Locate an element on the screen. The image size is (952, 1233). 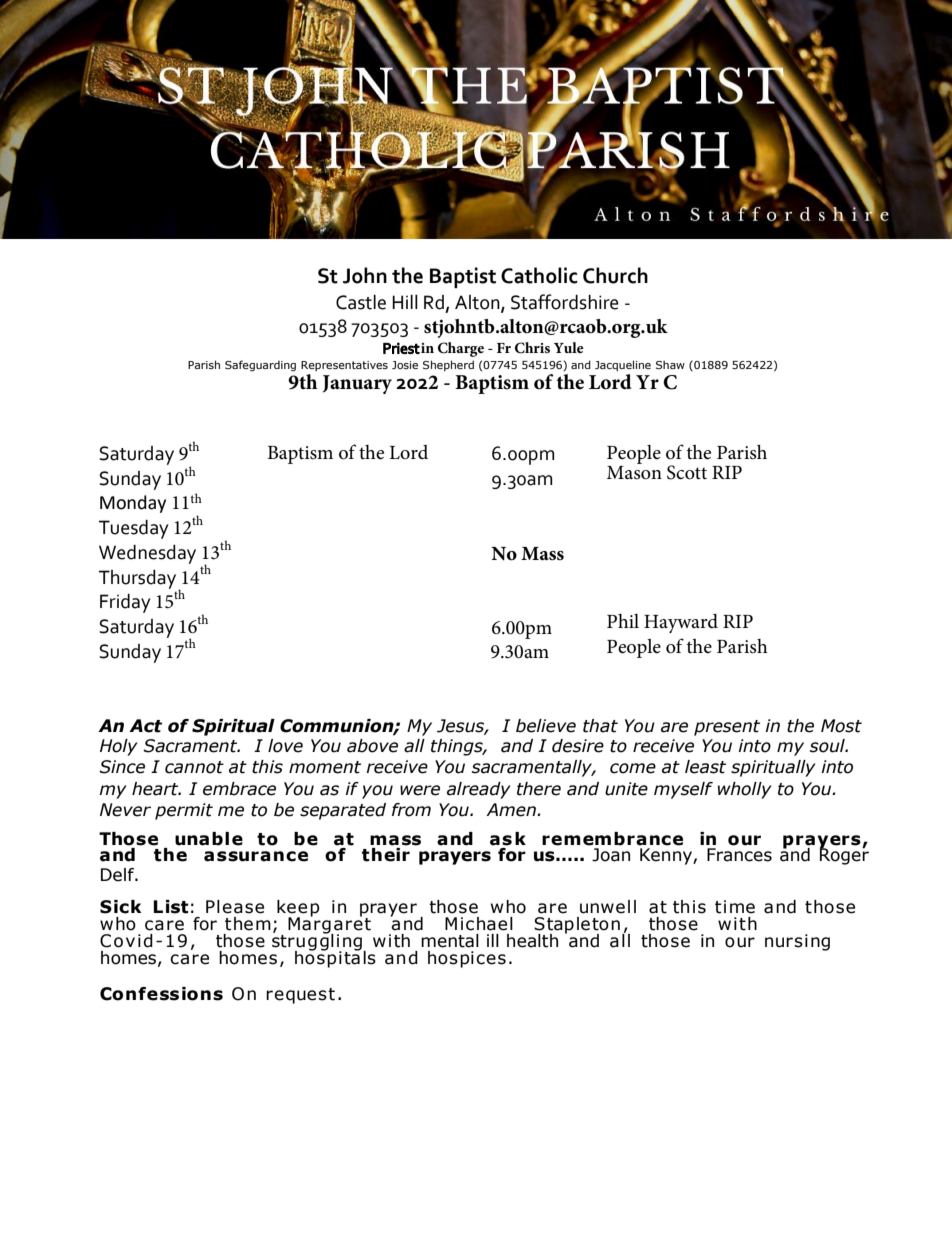
Hayward is located at coordinates (681, 623).
